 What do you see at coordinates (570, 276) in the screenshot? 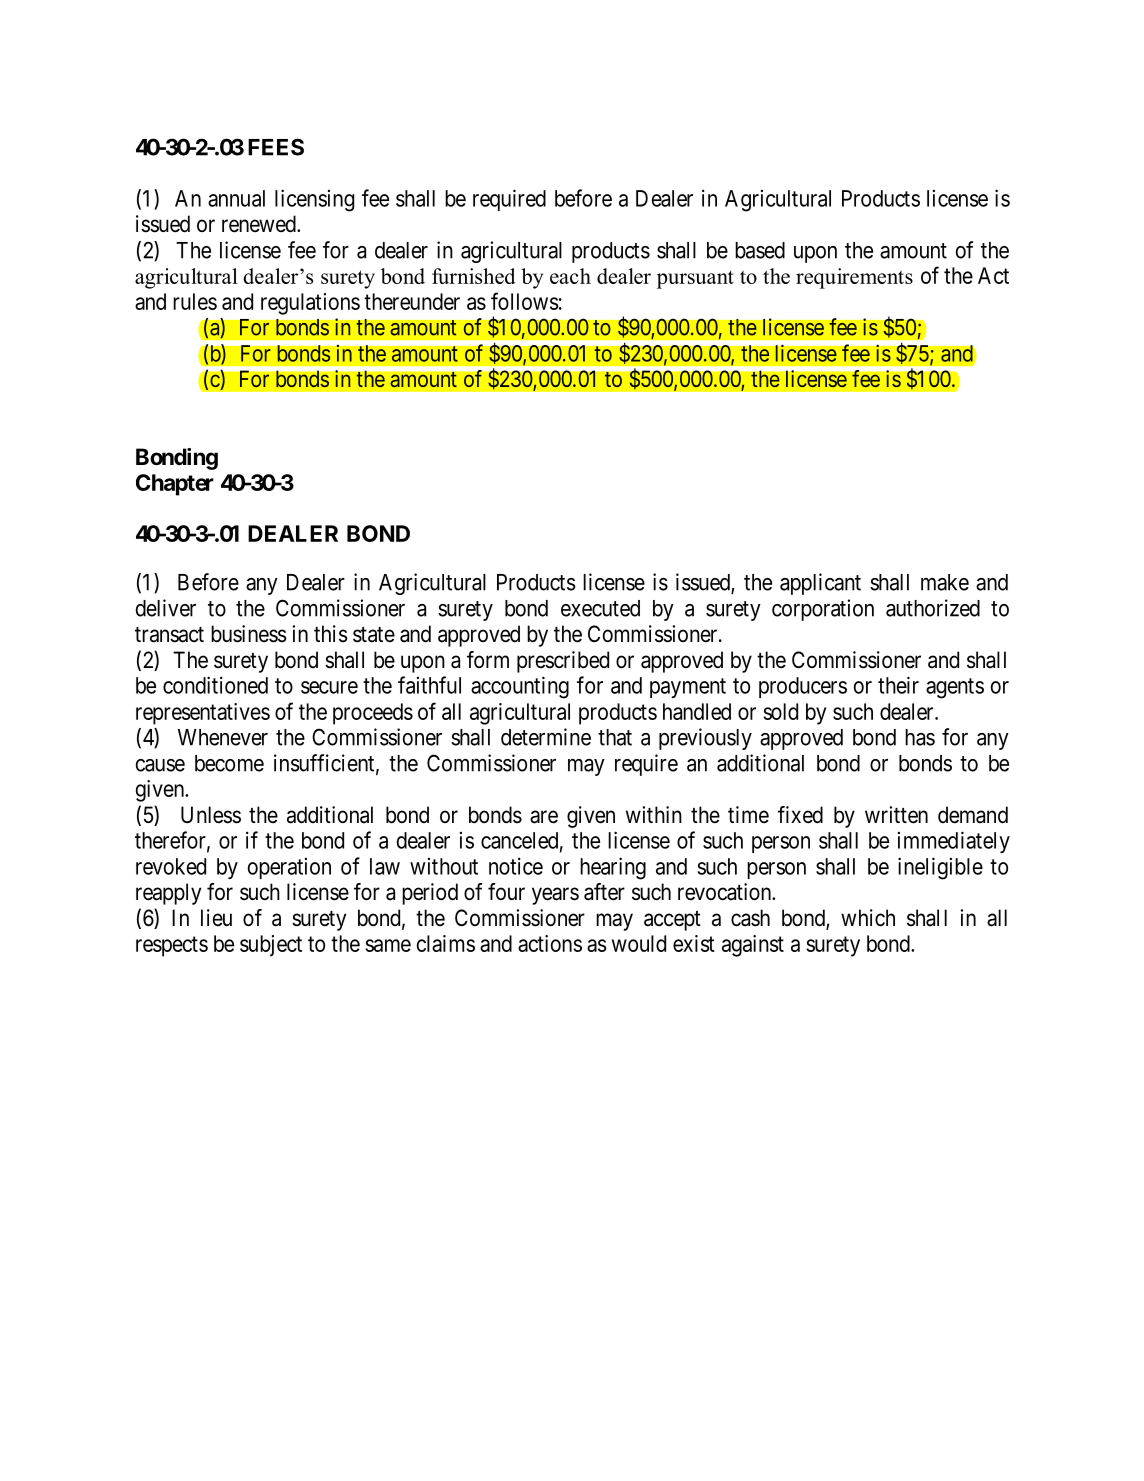
I see `each` at bounding box center [570, 276].
